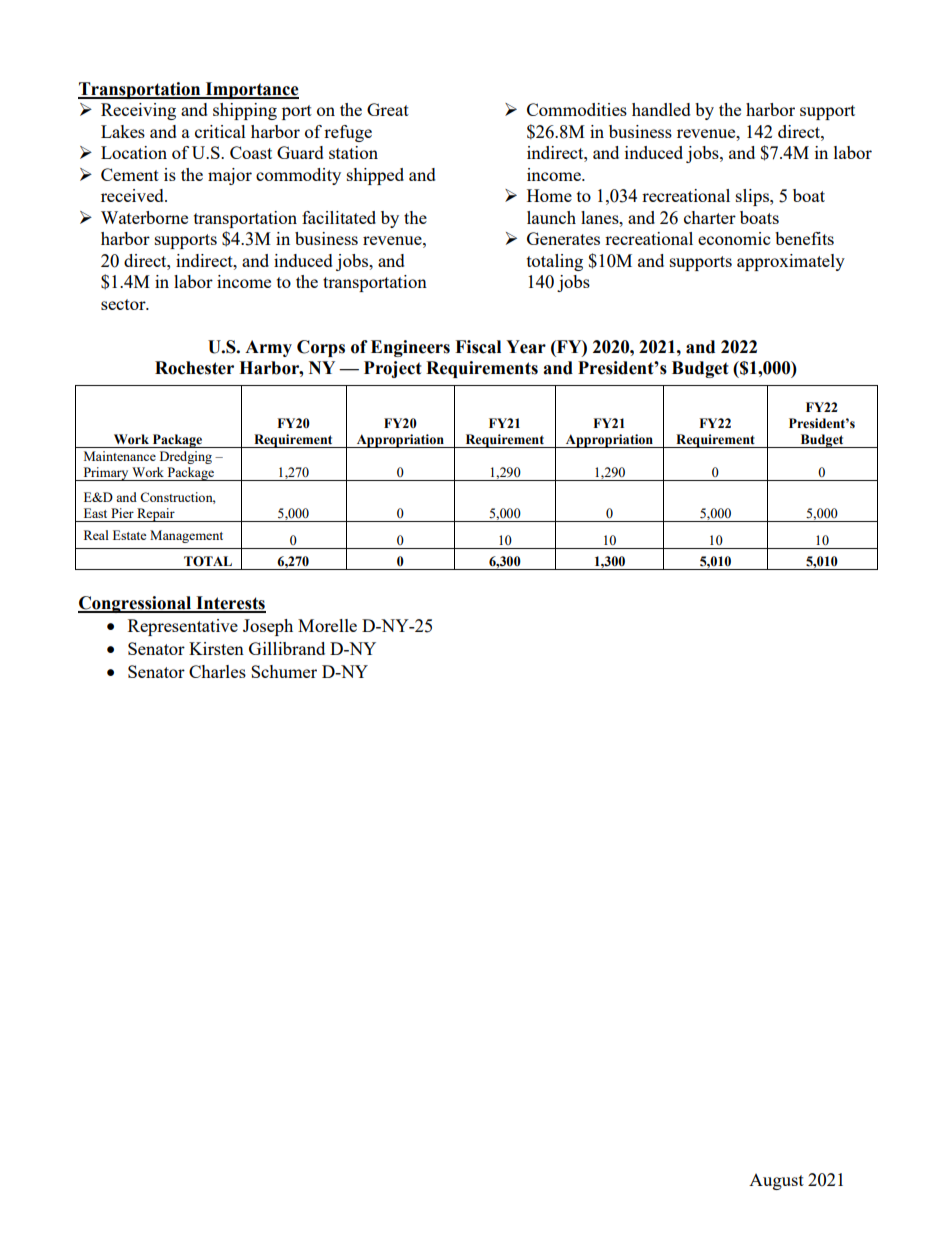 This screenshot has height=1233, width=952. I want to click on Schumer, so click(284, 671).
